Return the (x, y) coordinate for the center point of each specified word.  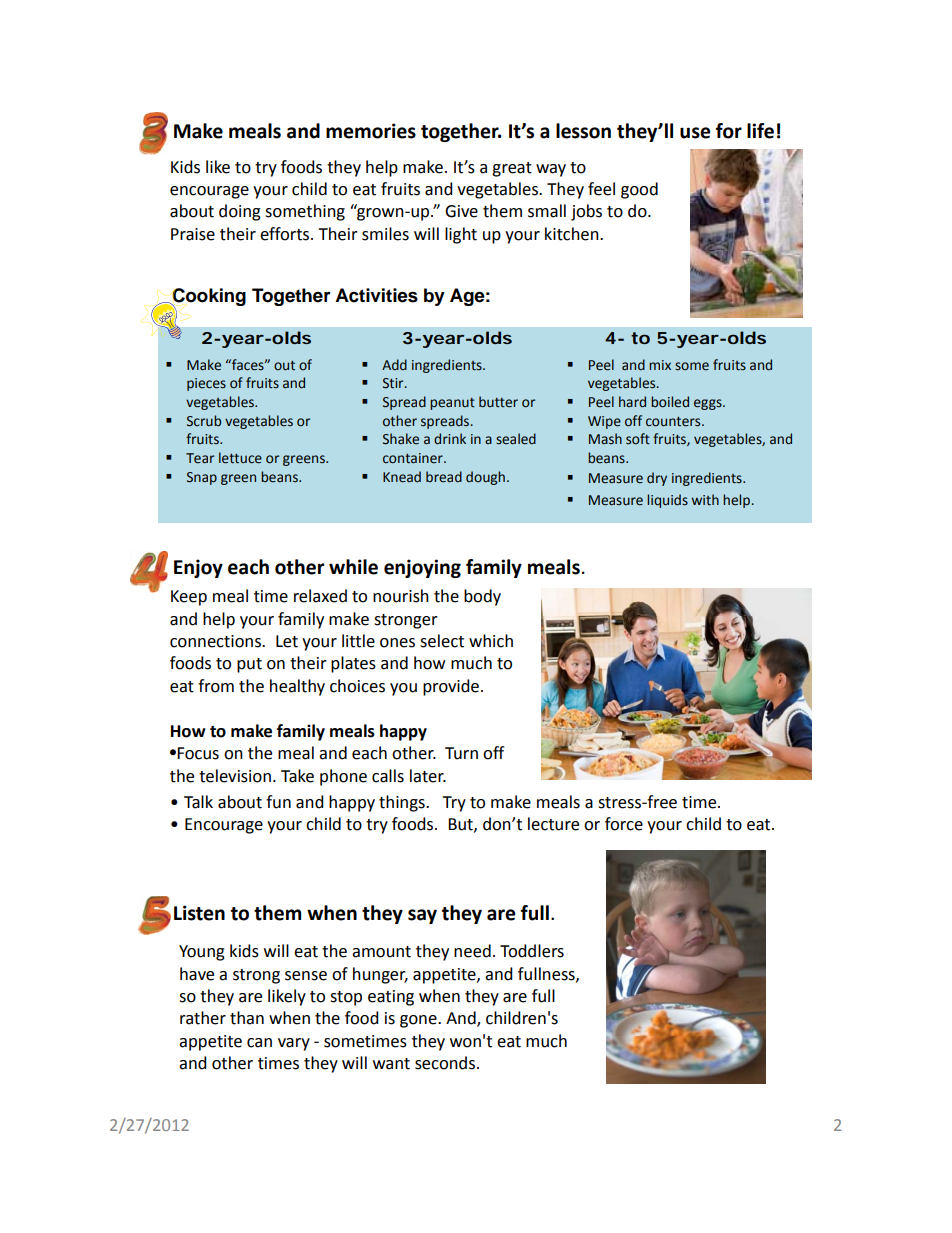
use (695, 133)
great (512, 169)
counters (674, 422)
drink (450, 439)
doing (240, 212)
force (624, 824)
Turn (461, 753)
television (235, 776)
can (259, 1043)
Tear (200, 458)
